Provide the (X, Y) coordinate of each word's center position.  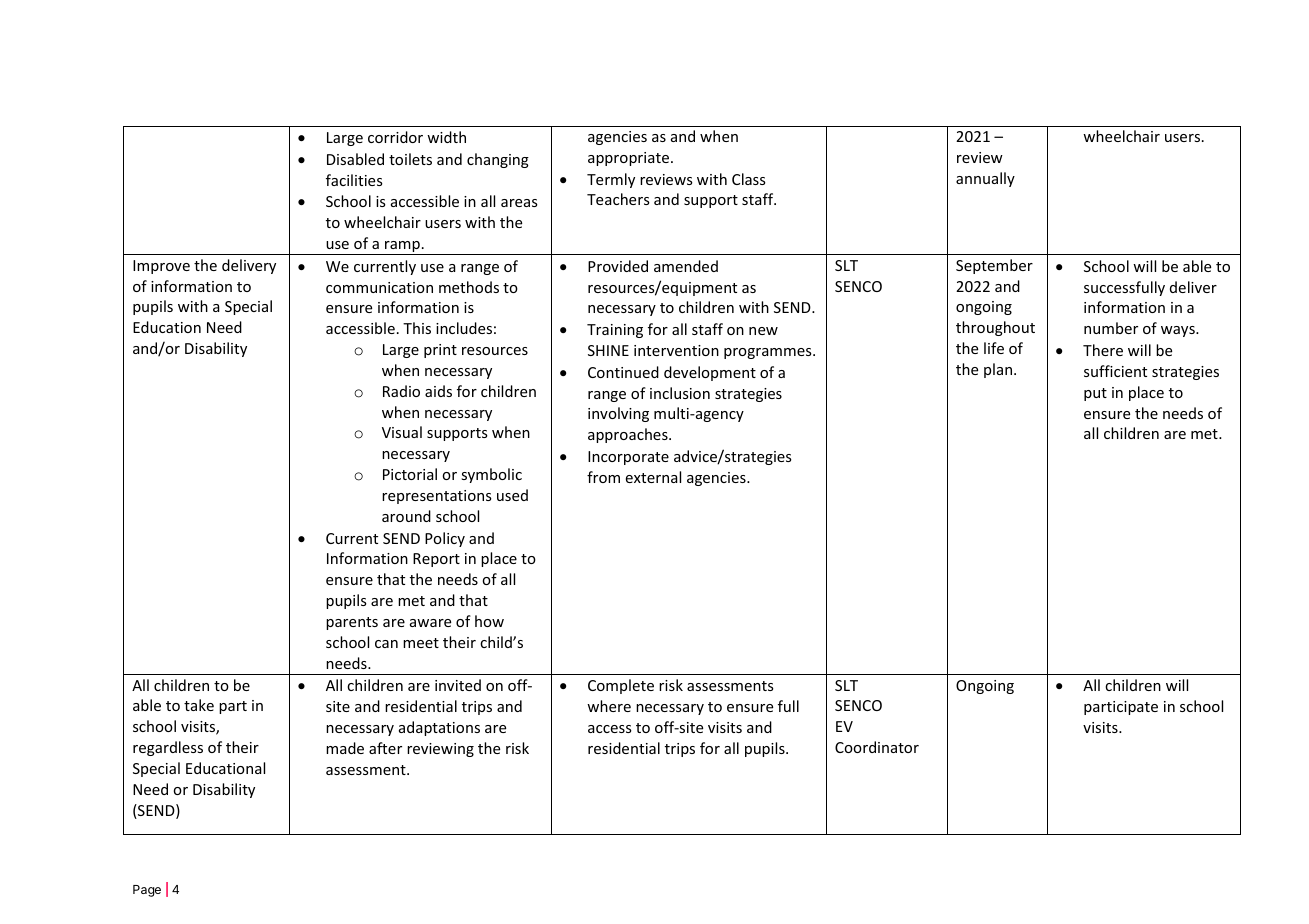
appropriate (630, 159)
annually (985, 179)
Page (147, 891)
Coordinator (877, 747)
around (406, 516)
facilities (354, 180)
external (653, 477)
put (1095, 394)
